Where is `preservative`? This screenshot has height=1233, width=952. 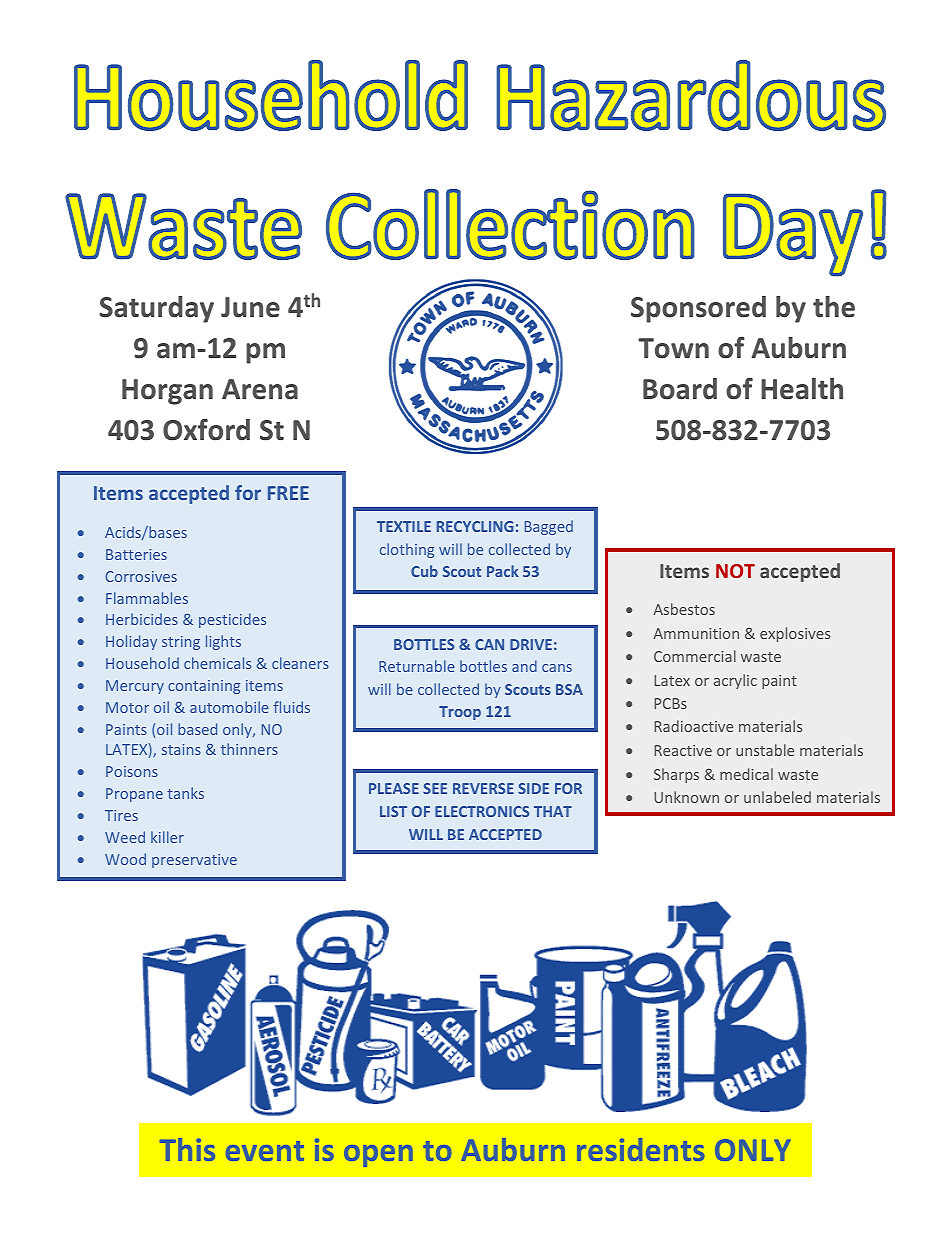
preservative is located at coordinates (194, 861).
